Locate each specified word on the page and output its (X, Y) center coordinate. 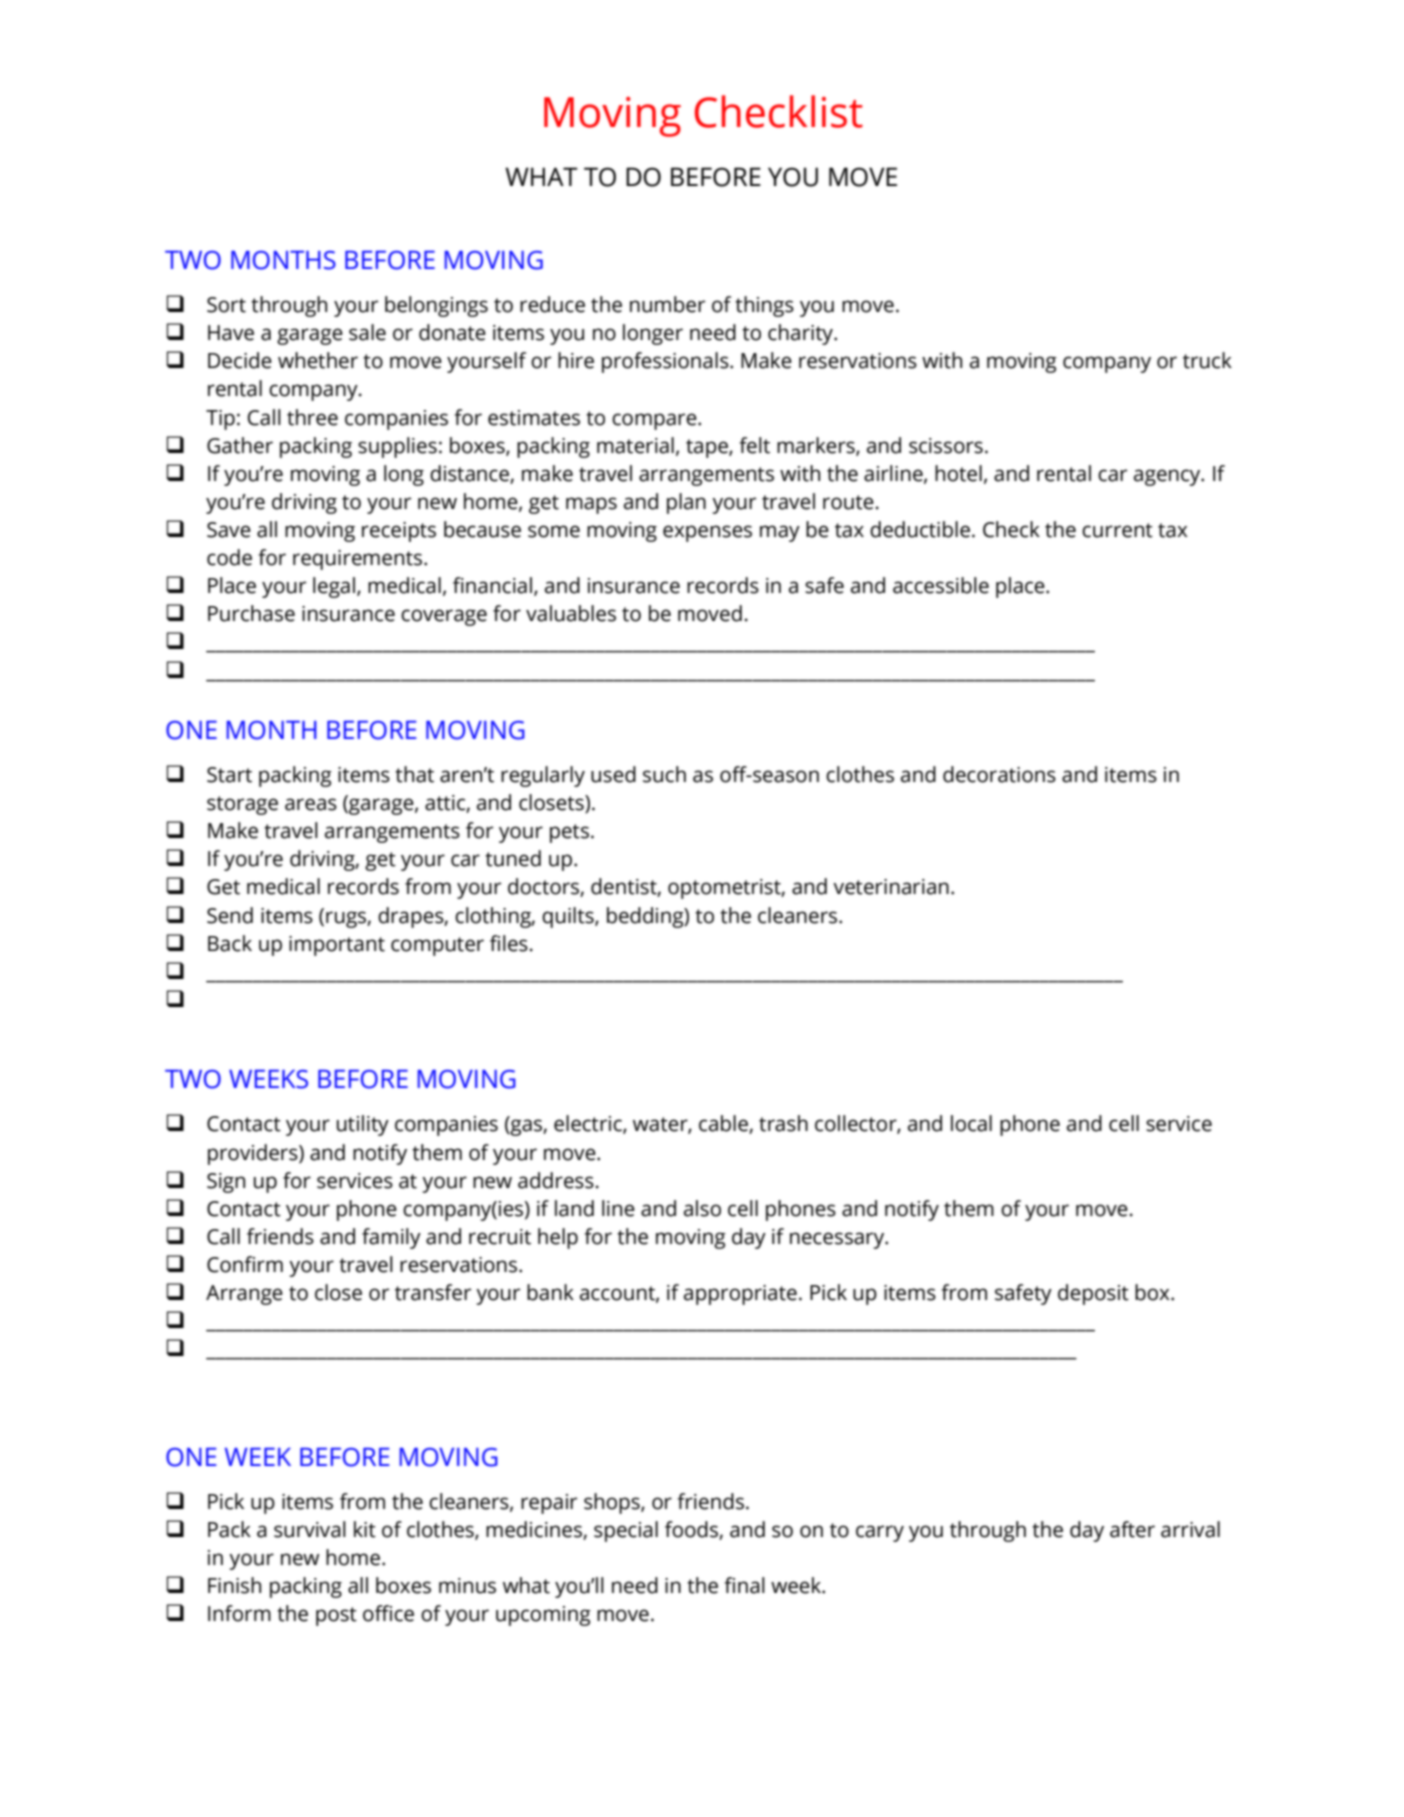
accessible (941, 585)
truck (1207, 360)
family (391, 1238)
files (509, 943)
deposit (1093, 1294)
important (337, 946)
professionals (666, 362)
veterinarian (891, 887)
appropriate (740, 1295)
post (336, 1616)
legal (334, 587)
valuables (571, 613)
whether (318, 360)
